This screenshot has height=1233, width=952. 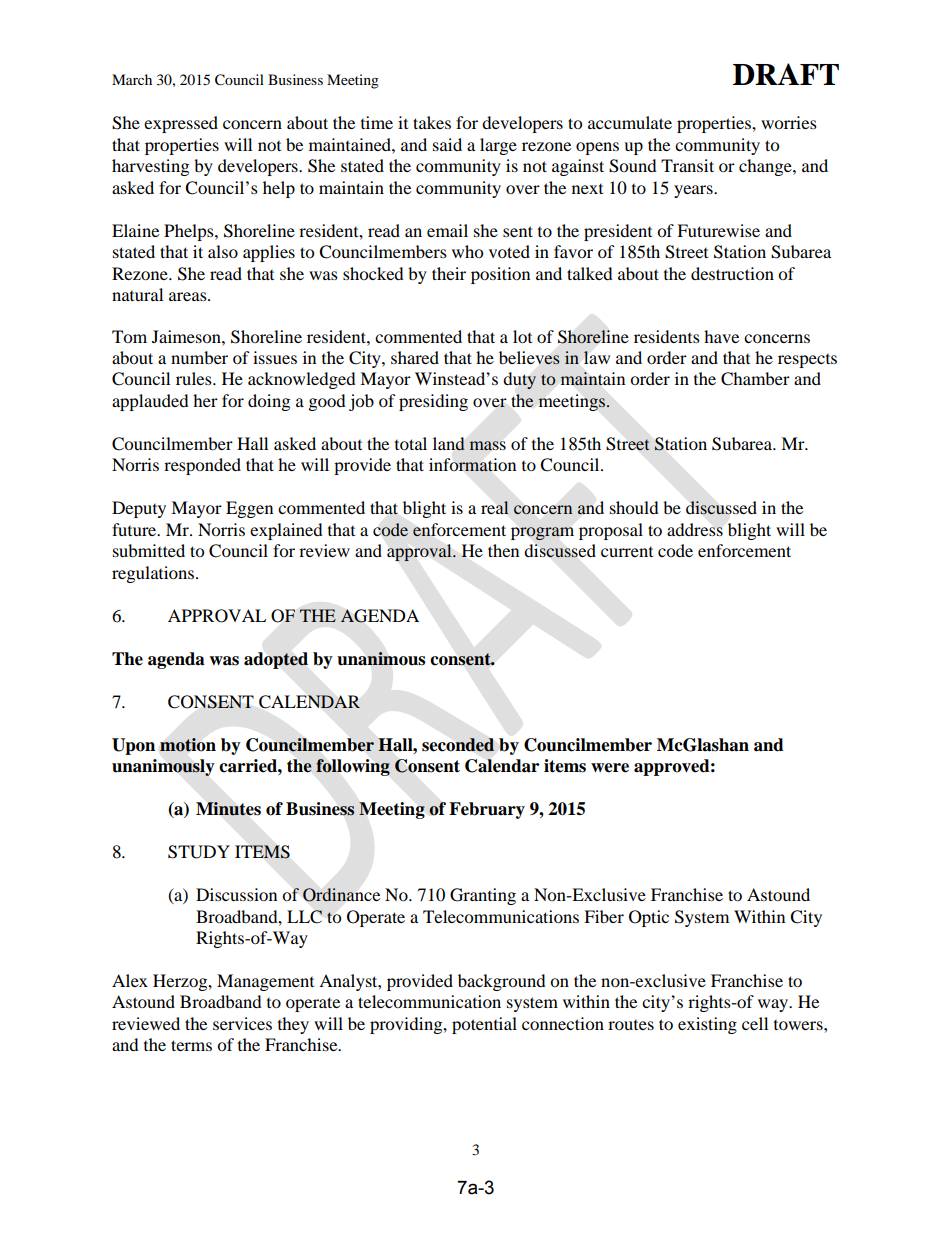 I want to click on regulations, so click(x=154, y=574).
